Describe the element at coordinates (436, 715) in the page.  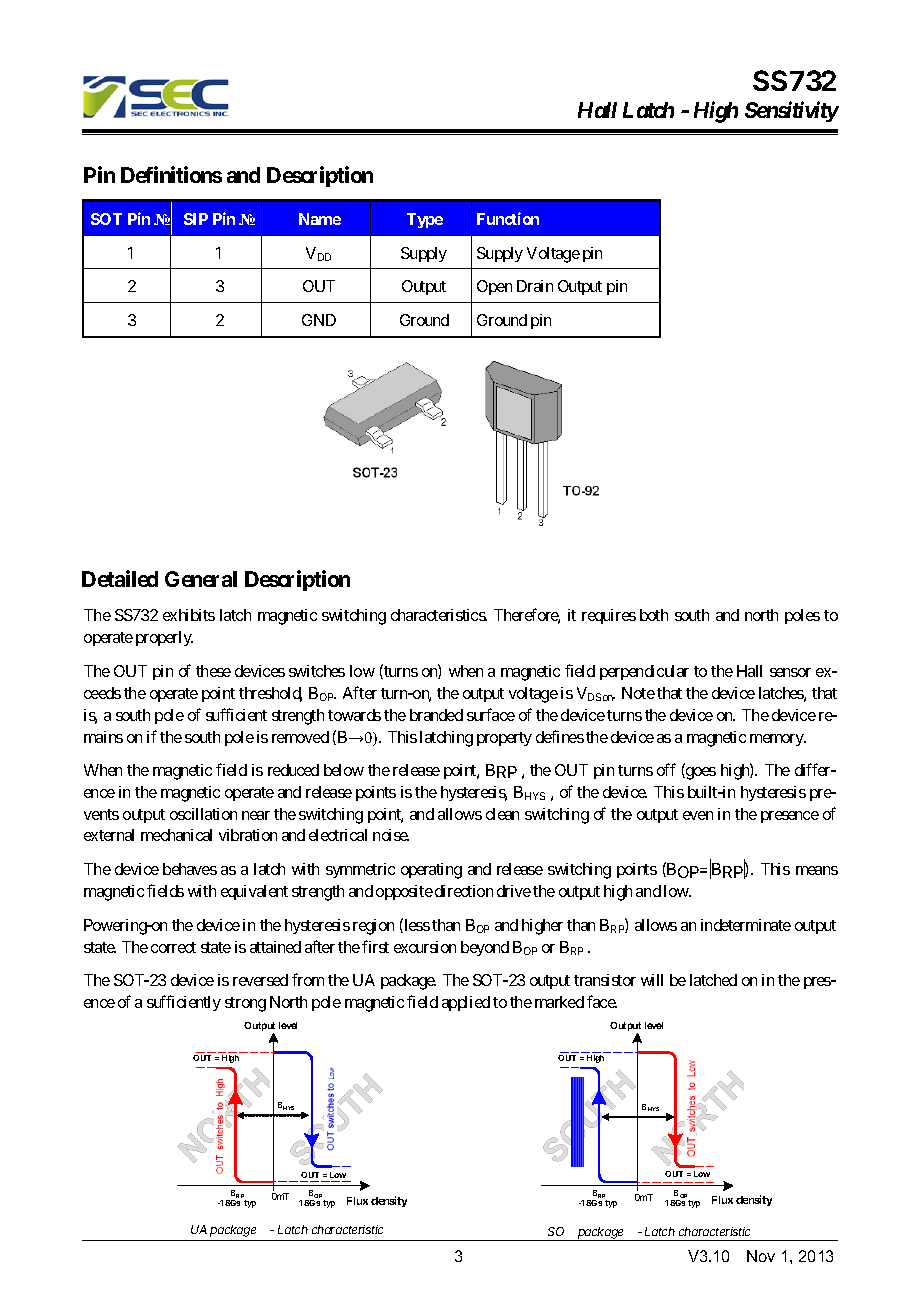
I see `branded` at that location.
